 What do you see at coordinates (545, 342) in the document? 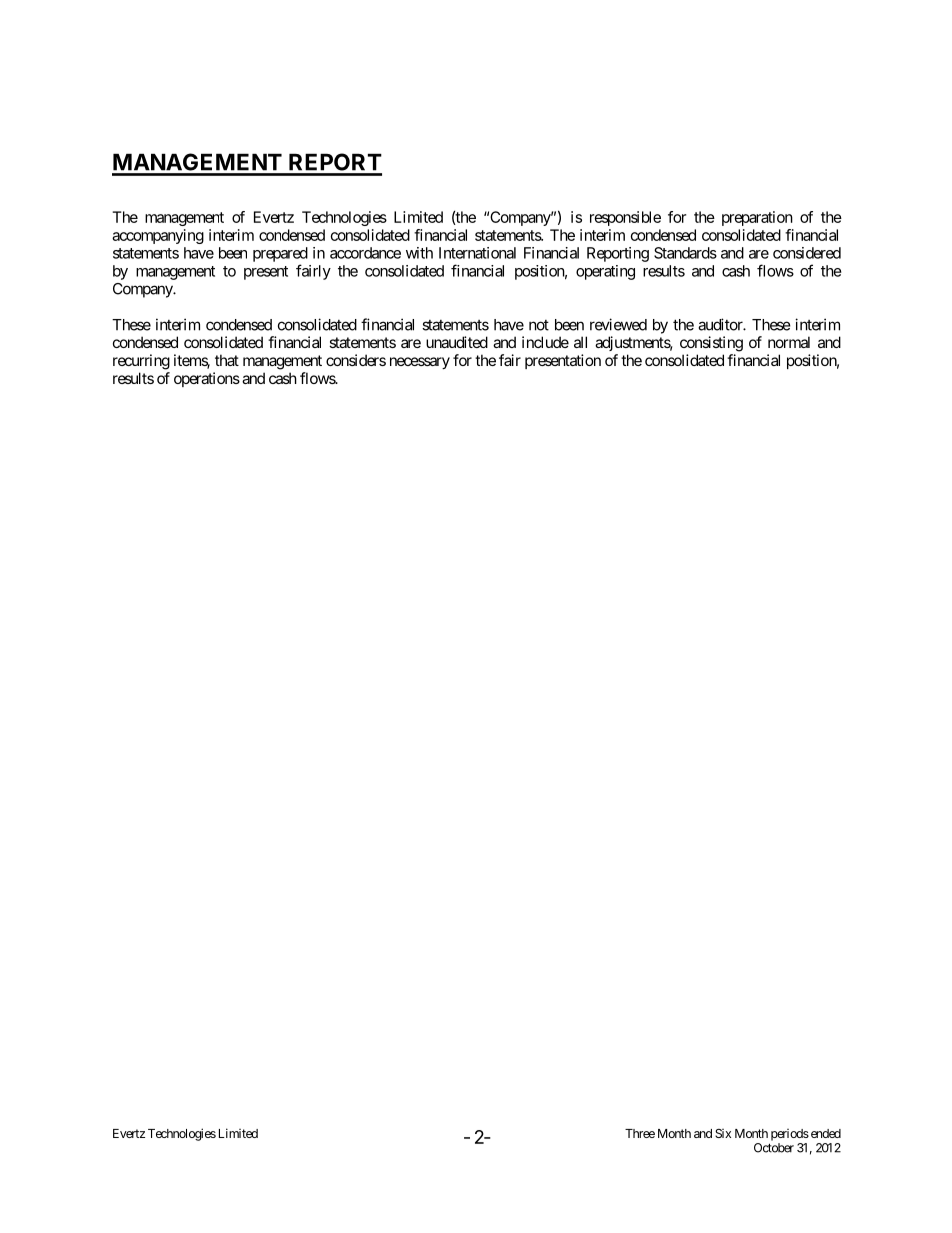
I see `include` at bounding box center [545, 342].
